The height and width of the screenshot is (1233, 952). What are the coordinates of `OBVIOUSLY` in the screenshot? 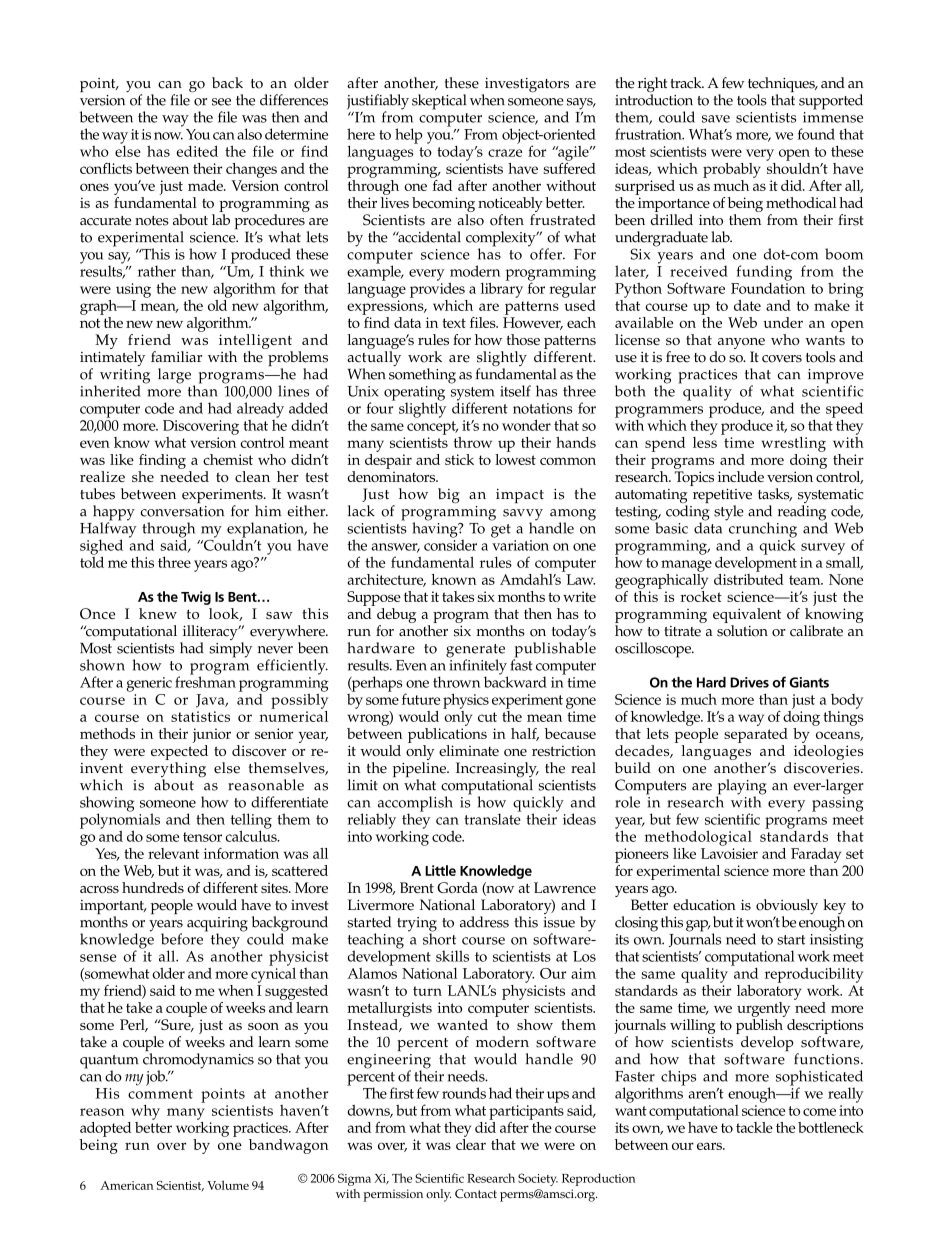 It's located at (787, 908).
